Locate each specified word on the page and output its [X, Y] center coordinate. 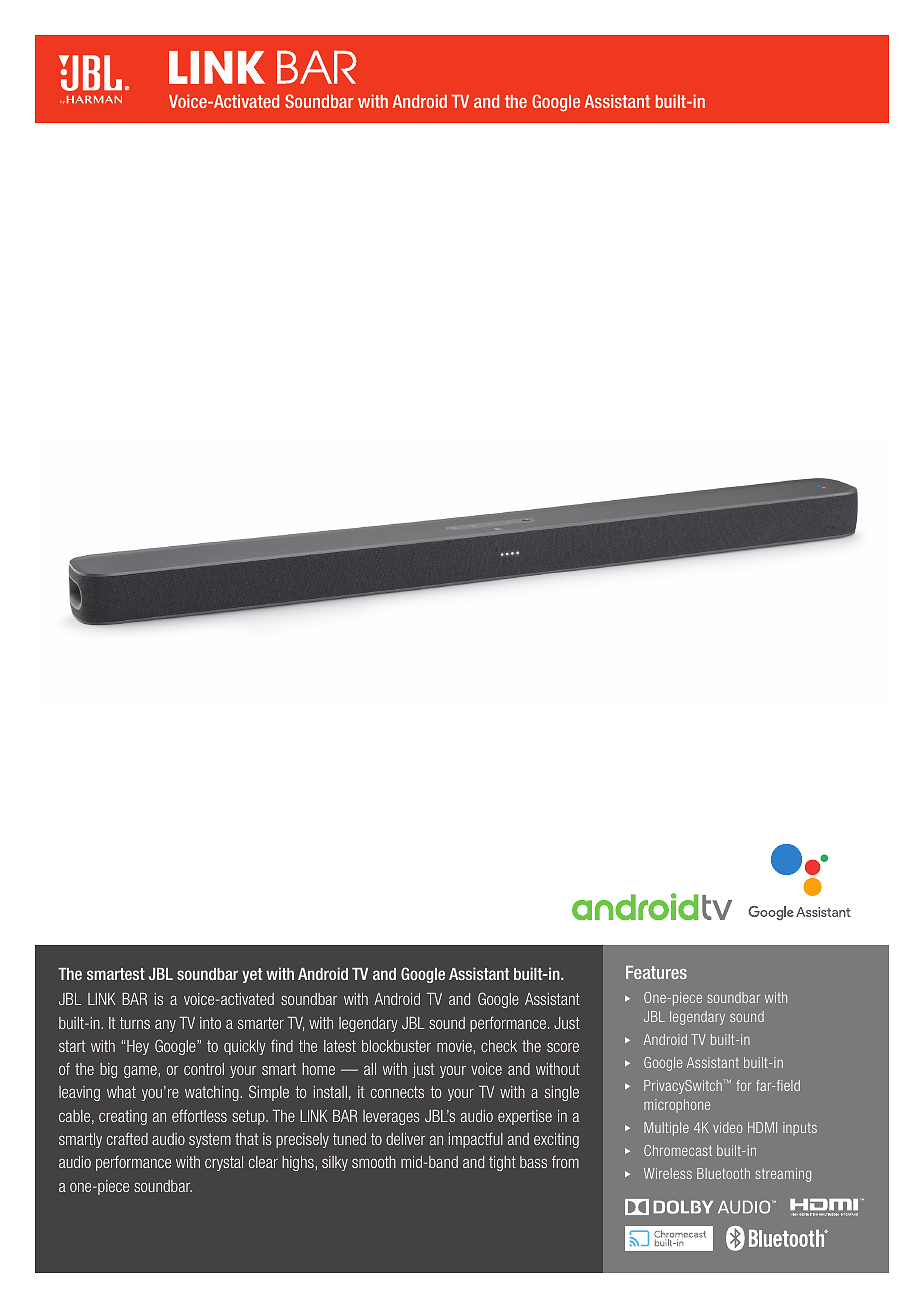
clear [263, 1162]
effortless [199, 1115]
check [499, 1046]
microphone [677, 1105]
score [563, 1047]
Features [656, 972]
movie [455, 1046]
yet [252, 975]
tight [502, 1163]
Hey [138, 1047]
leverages [391, 1117]
